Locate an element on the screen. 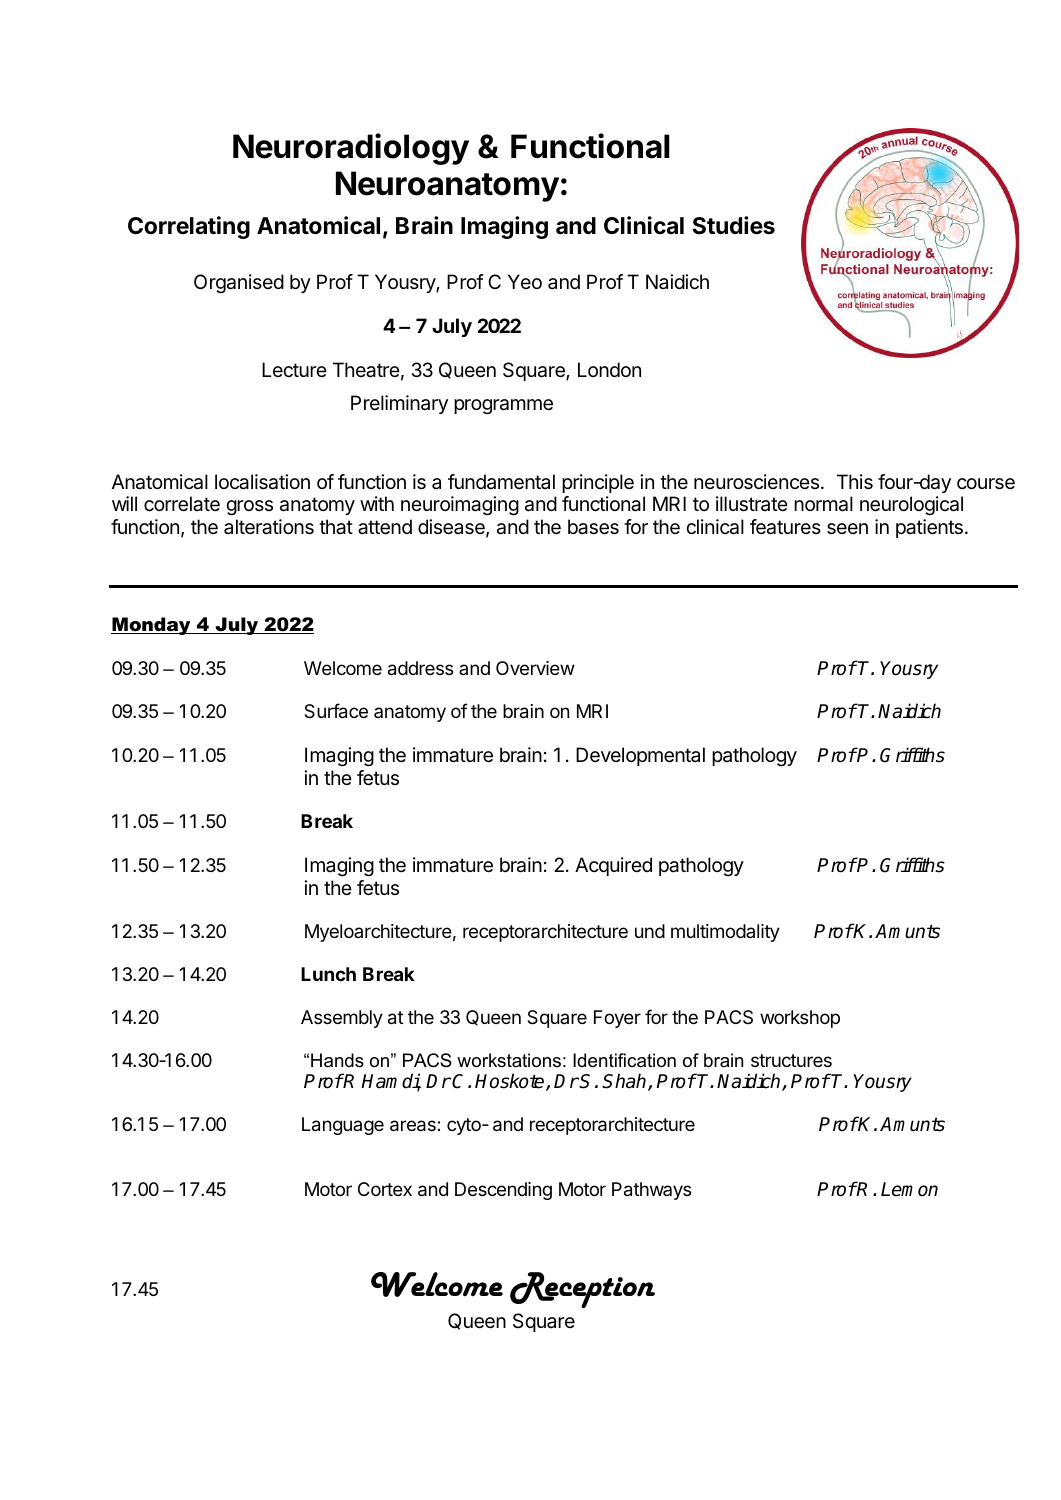 The height and width of the screenshot is (1500, 1061). multimodality is located at coordinates (725, 933).
